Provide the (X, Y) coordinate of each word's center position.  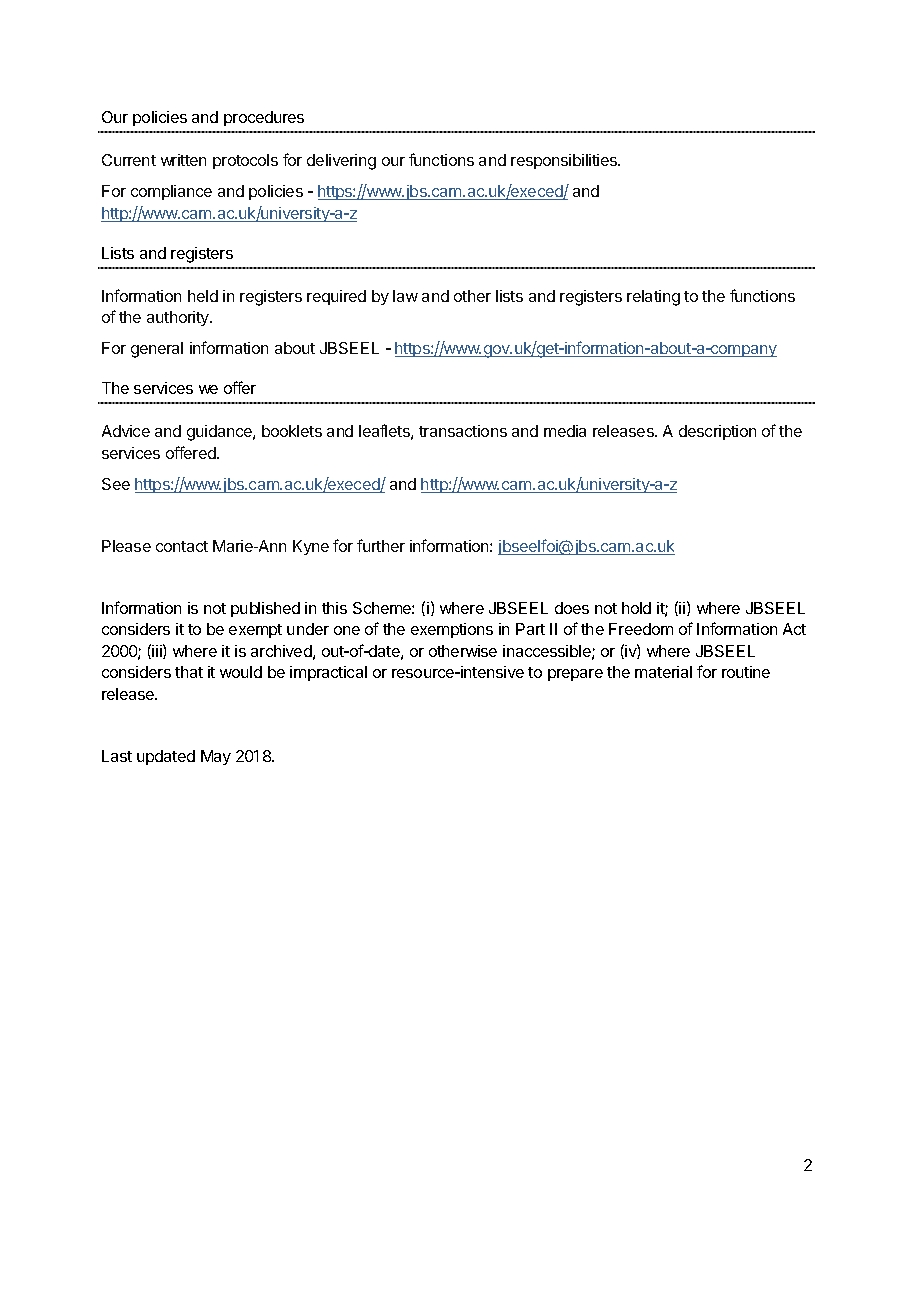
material (663, 672)
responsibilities (565, 161)
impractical (328, 673)
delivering (341, 162)
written (183, 160)
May (216, 757)
